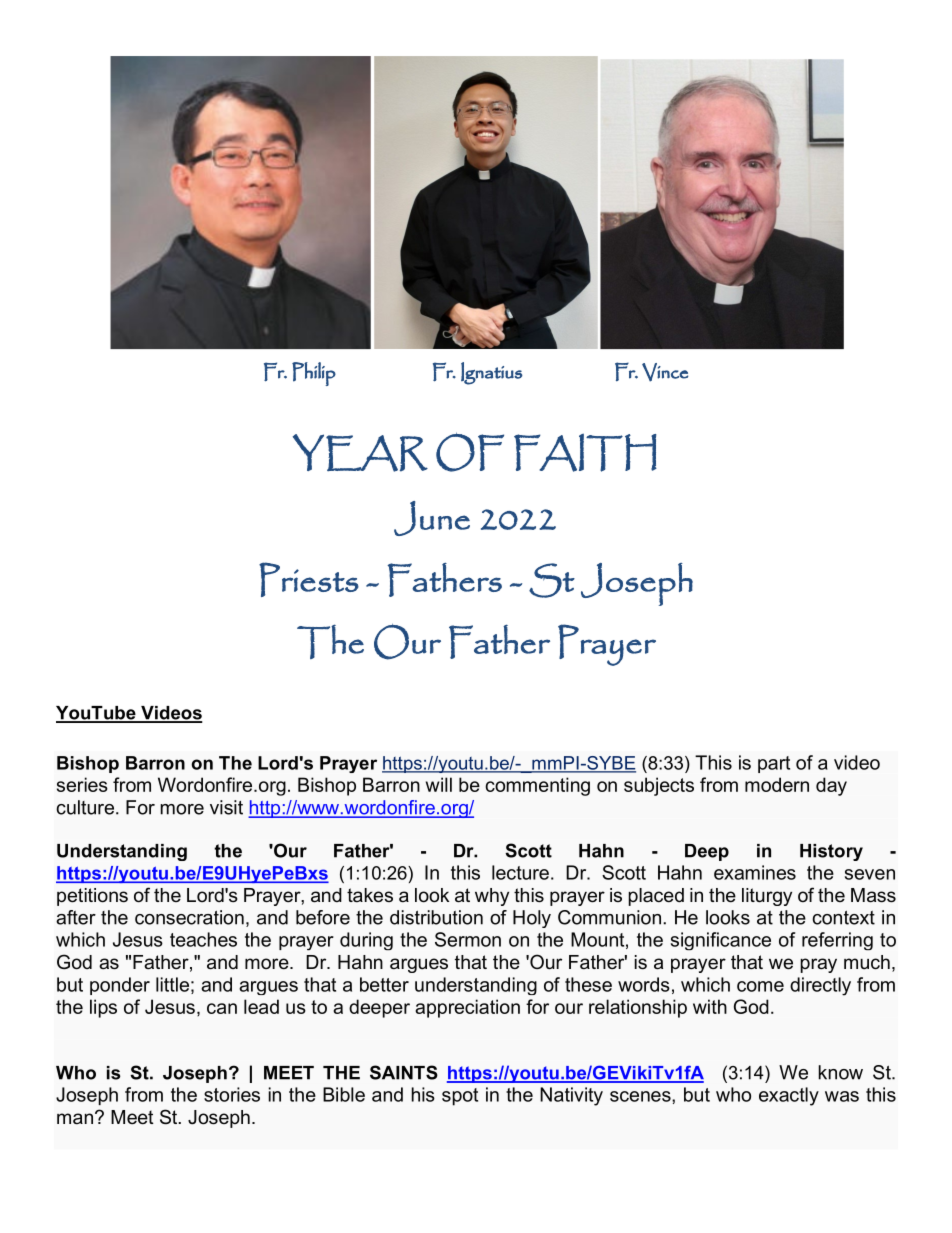 This image has width=952, height=1233. Describe the element at coordinates (82, 784) in the image. I see `series` at that location.
